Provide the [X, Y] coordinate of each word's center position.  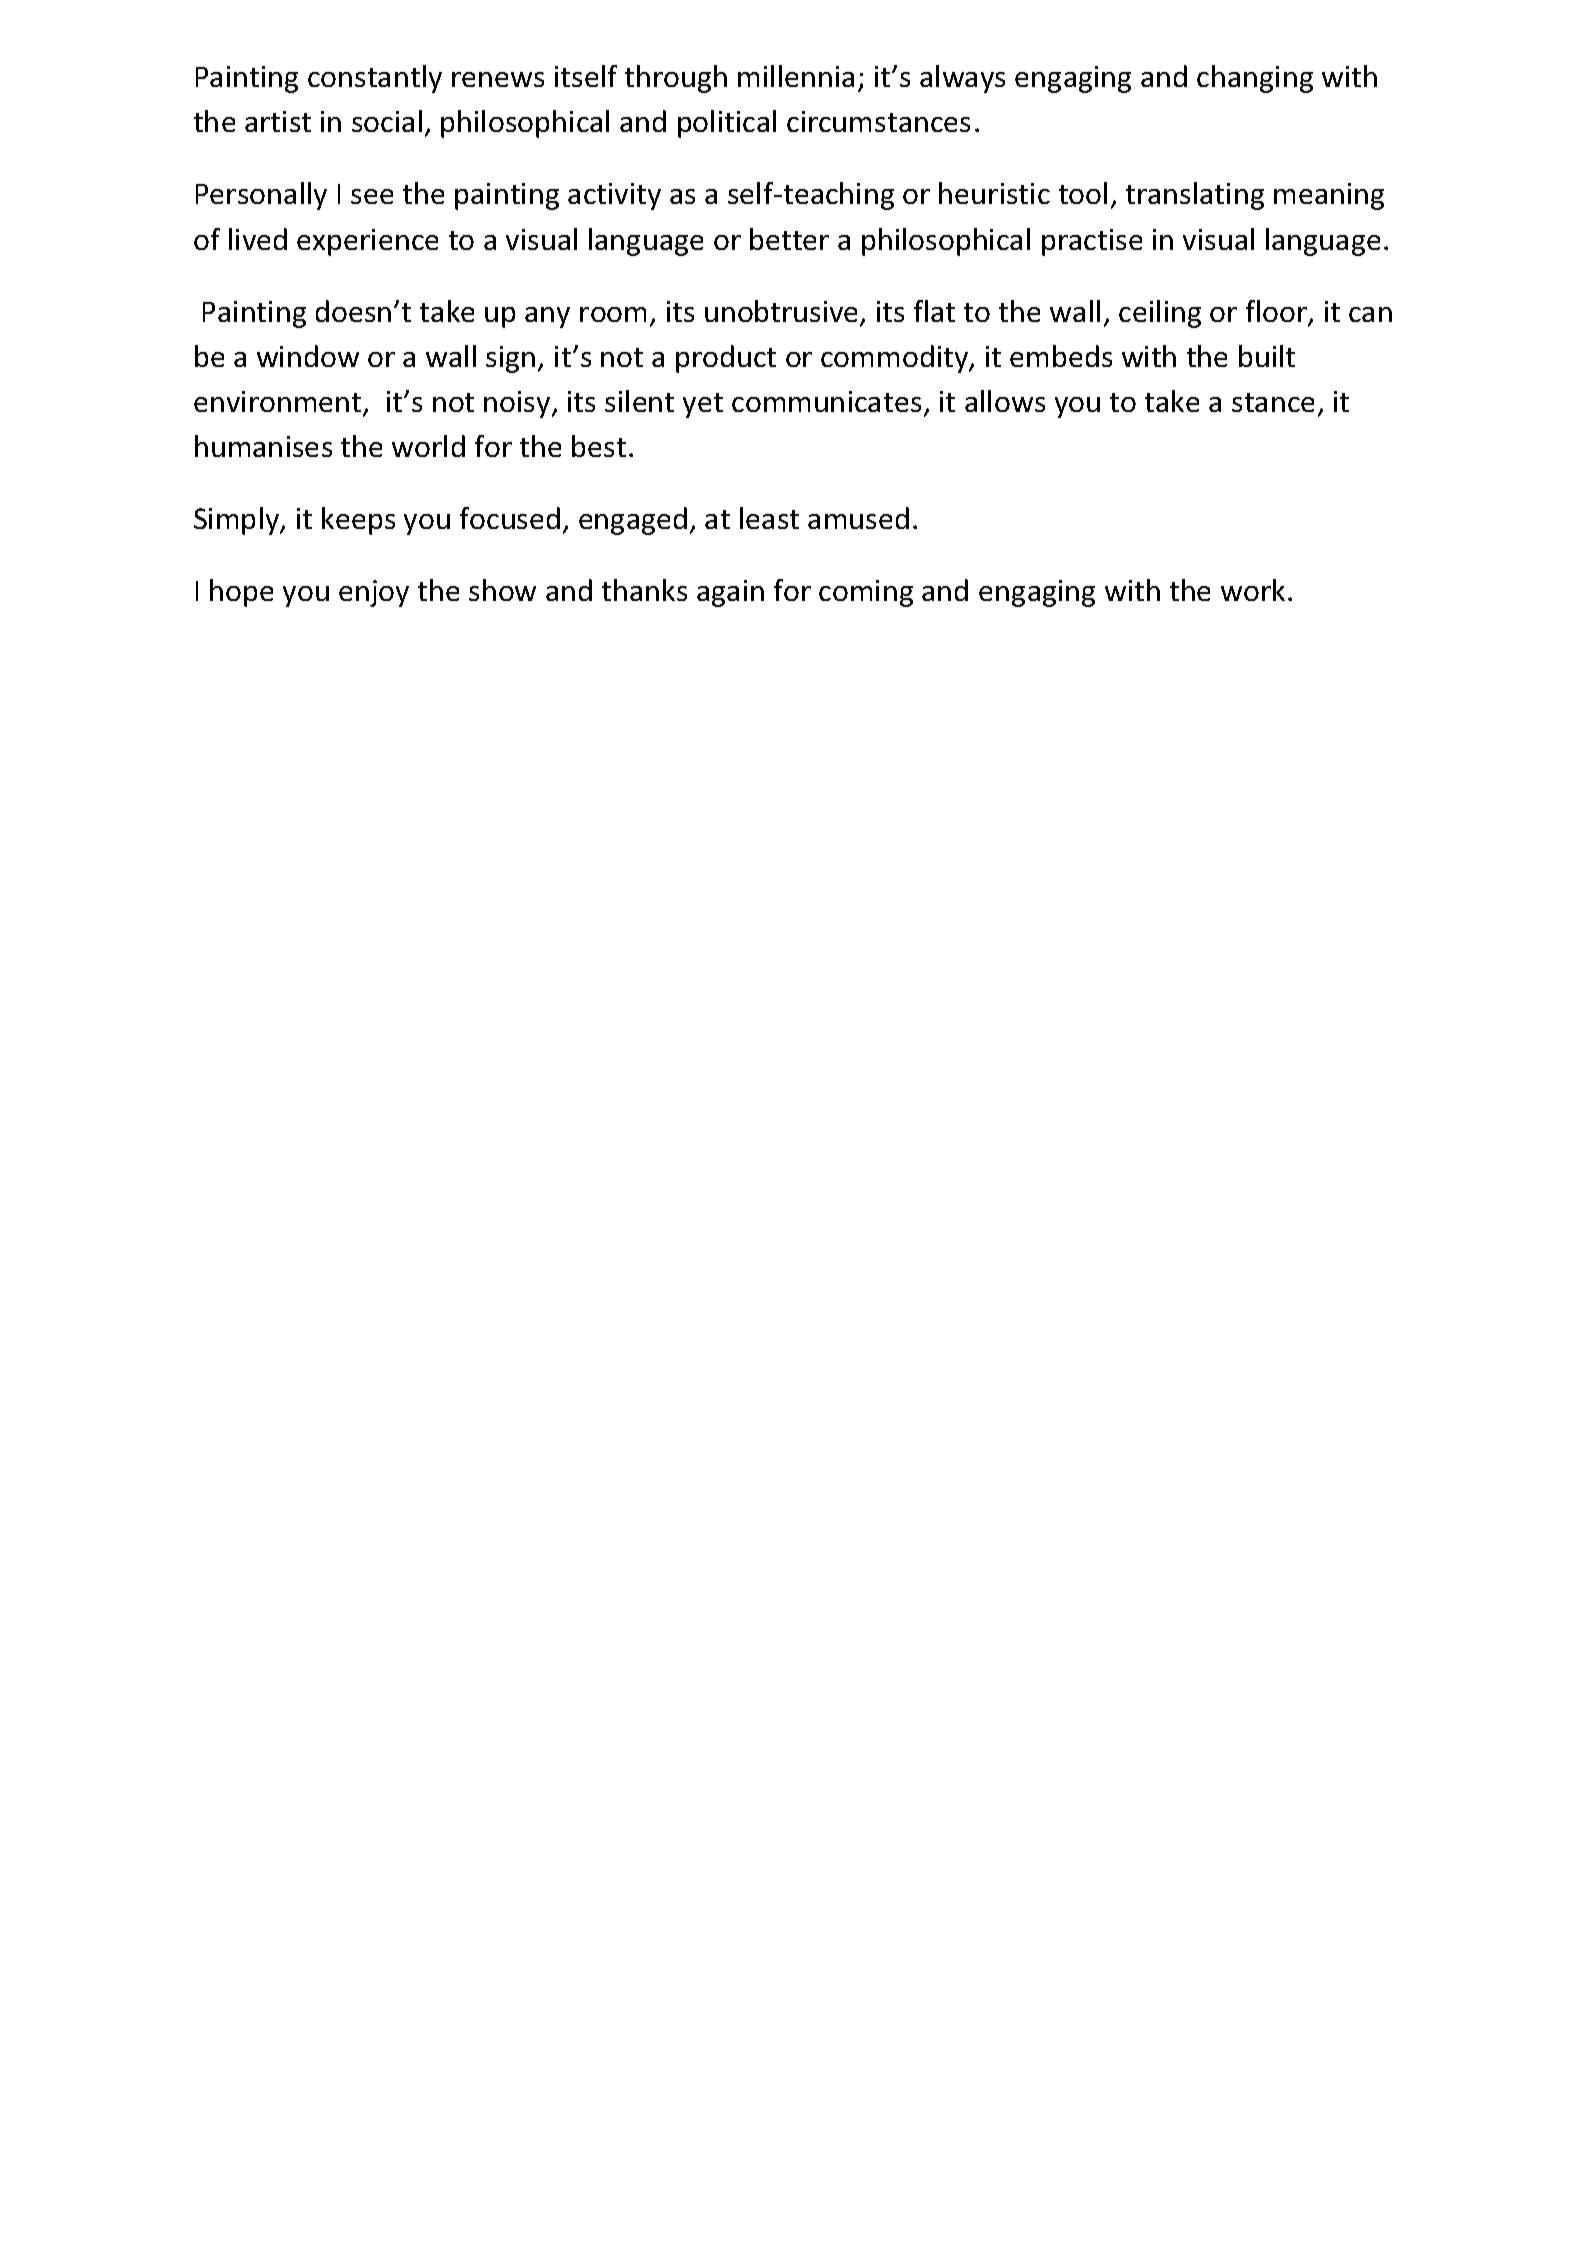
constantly [375, 79]
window [308, 356]
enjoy [374, 593]
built [1267, 356]
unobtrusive [783, 312]
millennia [796, 76]
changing [1255, 79]
